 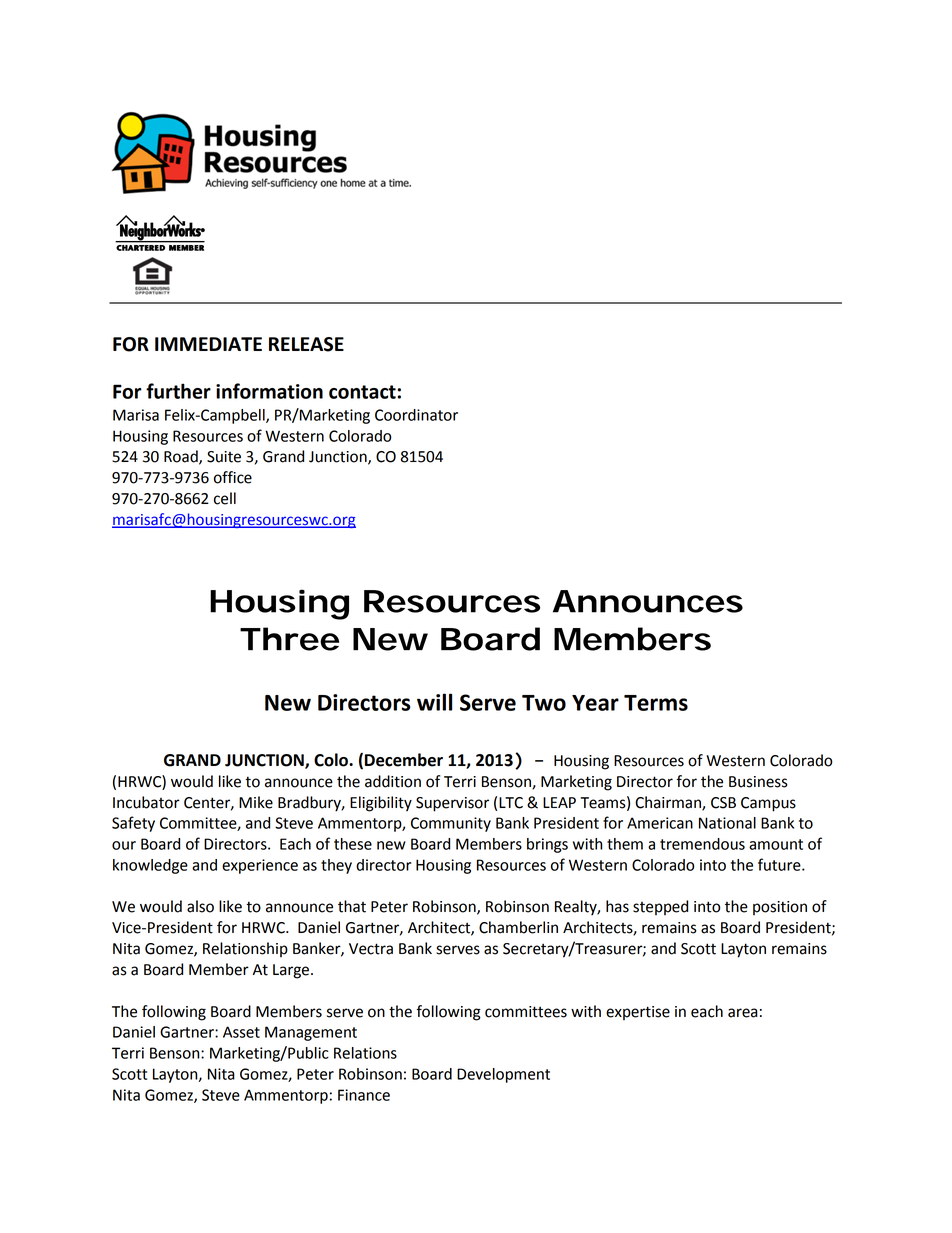 What do you see at coordinates (208, 344) in the document?
I see `IMMEDIATE` at bounding box center [208, 344].
